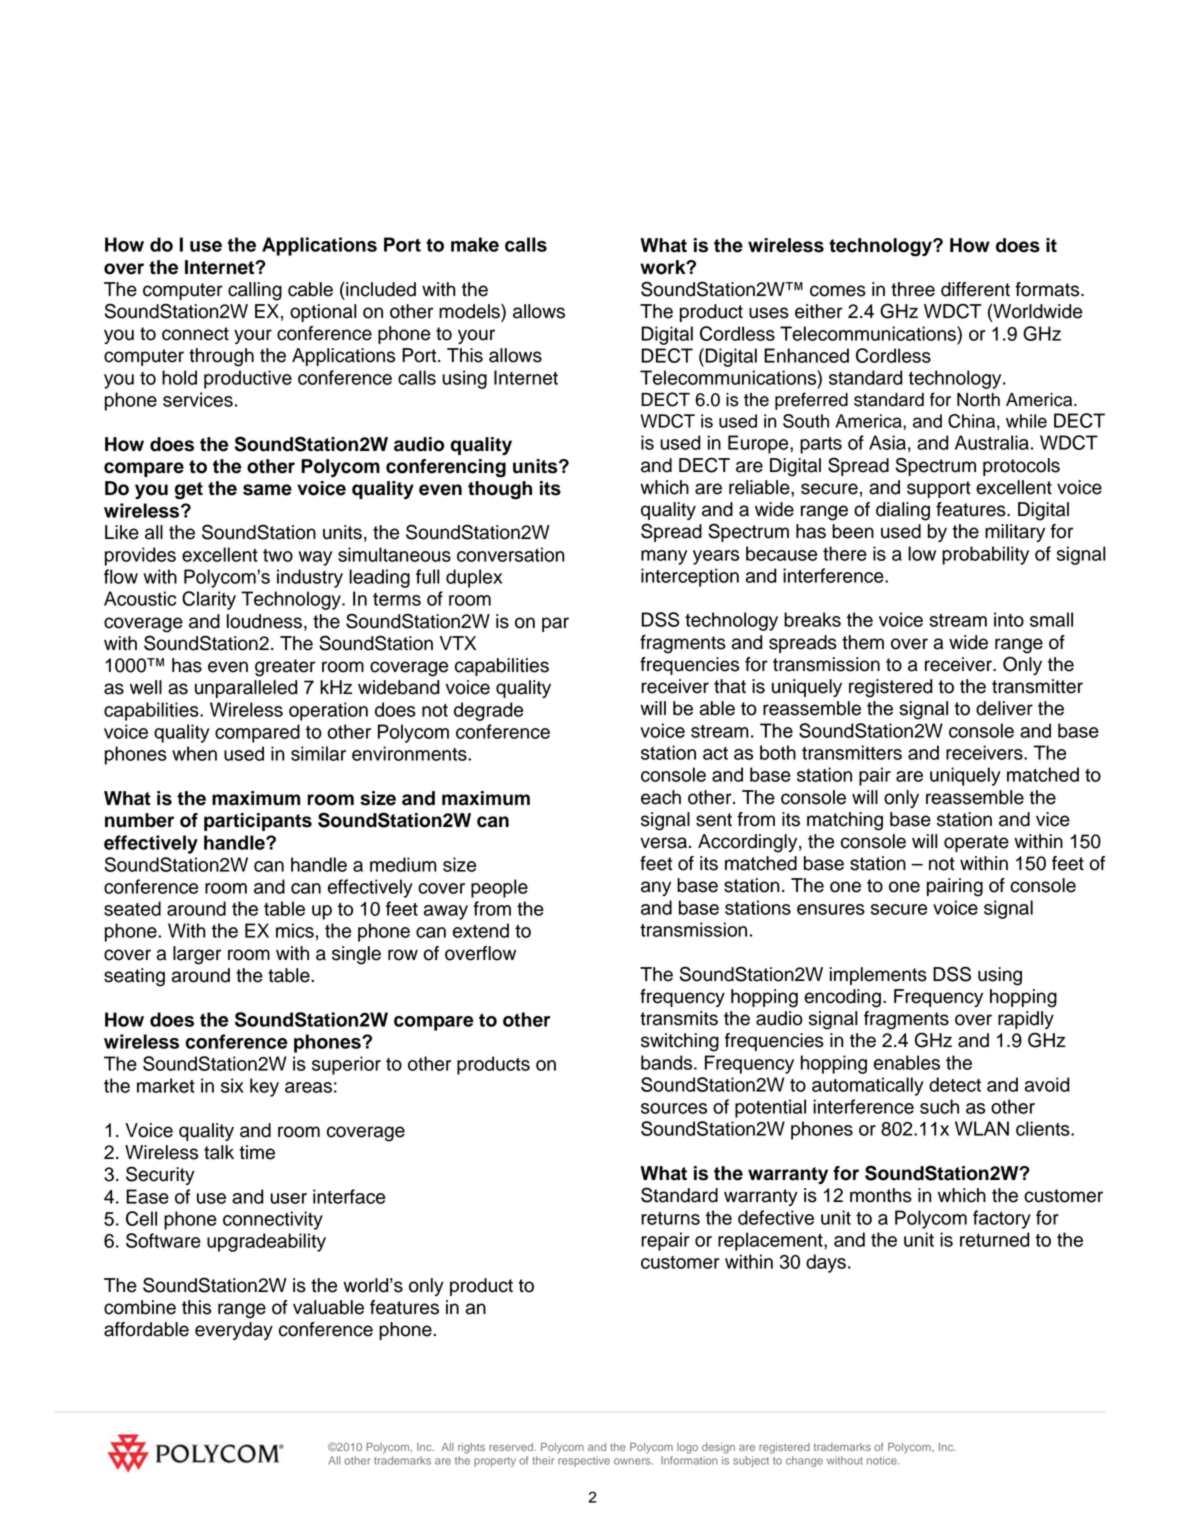 The image size is (1177, 1524). I want to click on degrade, so click(488, 711).
